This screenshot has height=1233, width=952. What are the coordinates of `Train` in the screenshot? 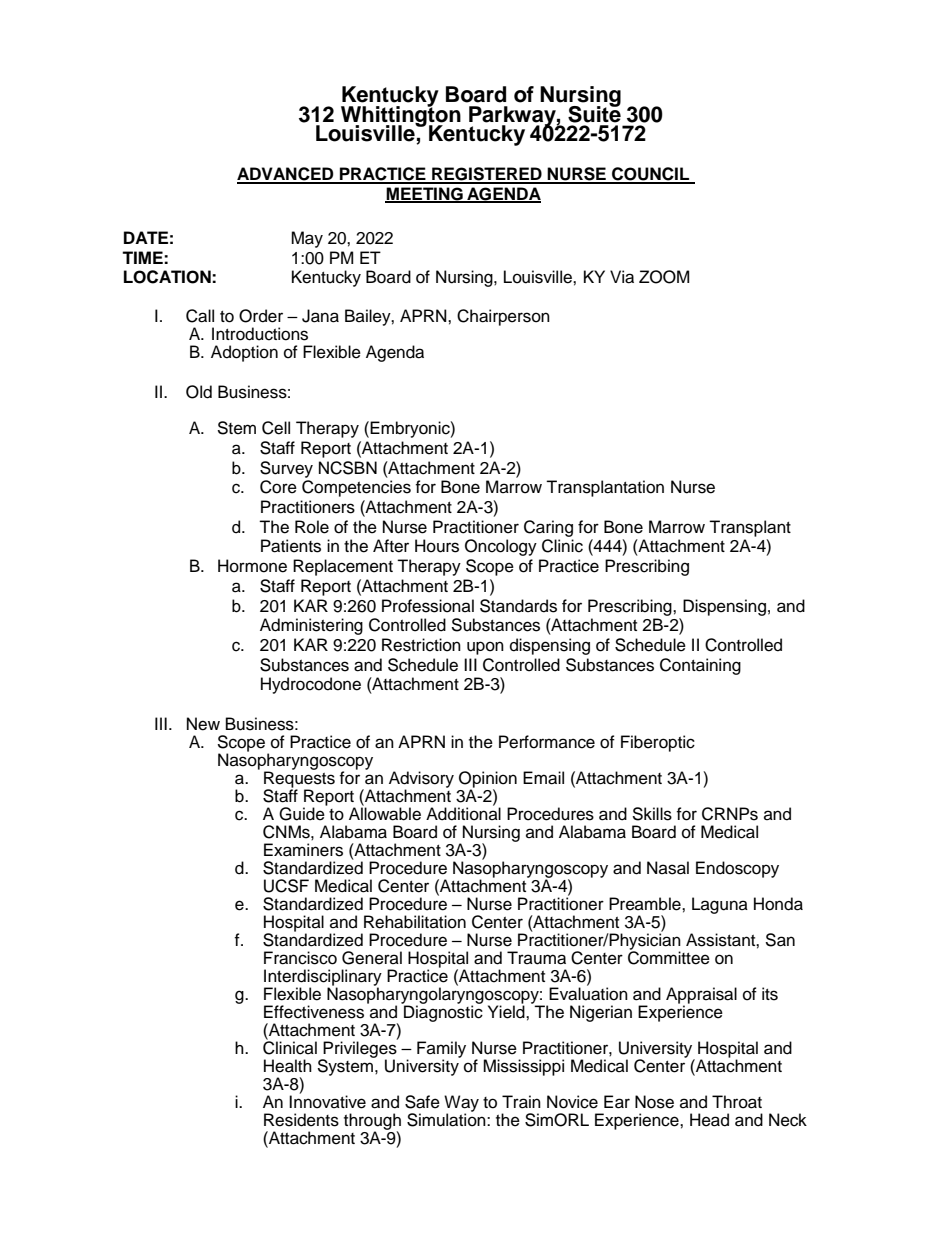 It's located at (521, 1102).
